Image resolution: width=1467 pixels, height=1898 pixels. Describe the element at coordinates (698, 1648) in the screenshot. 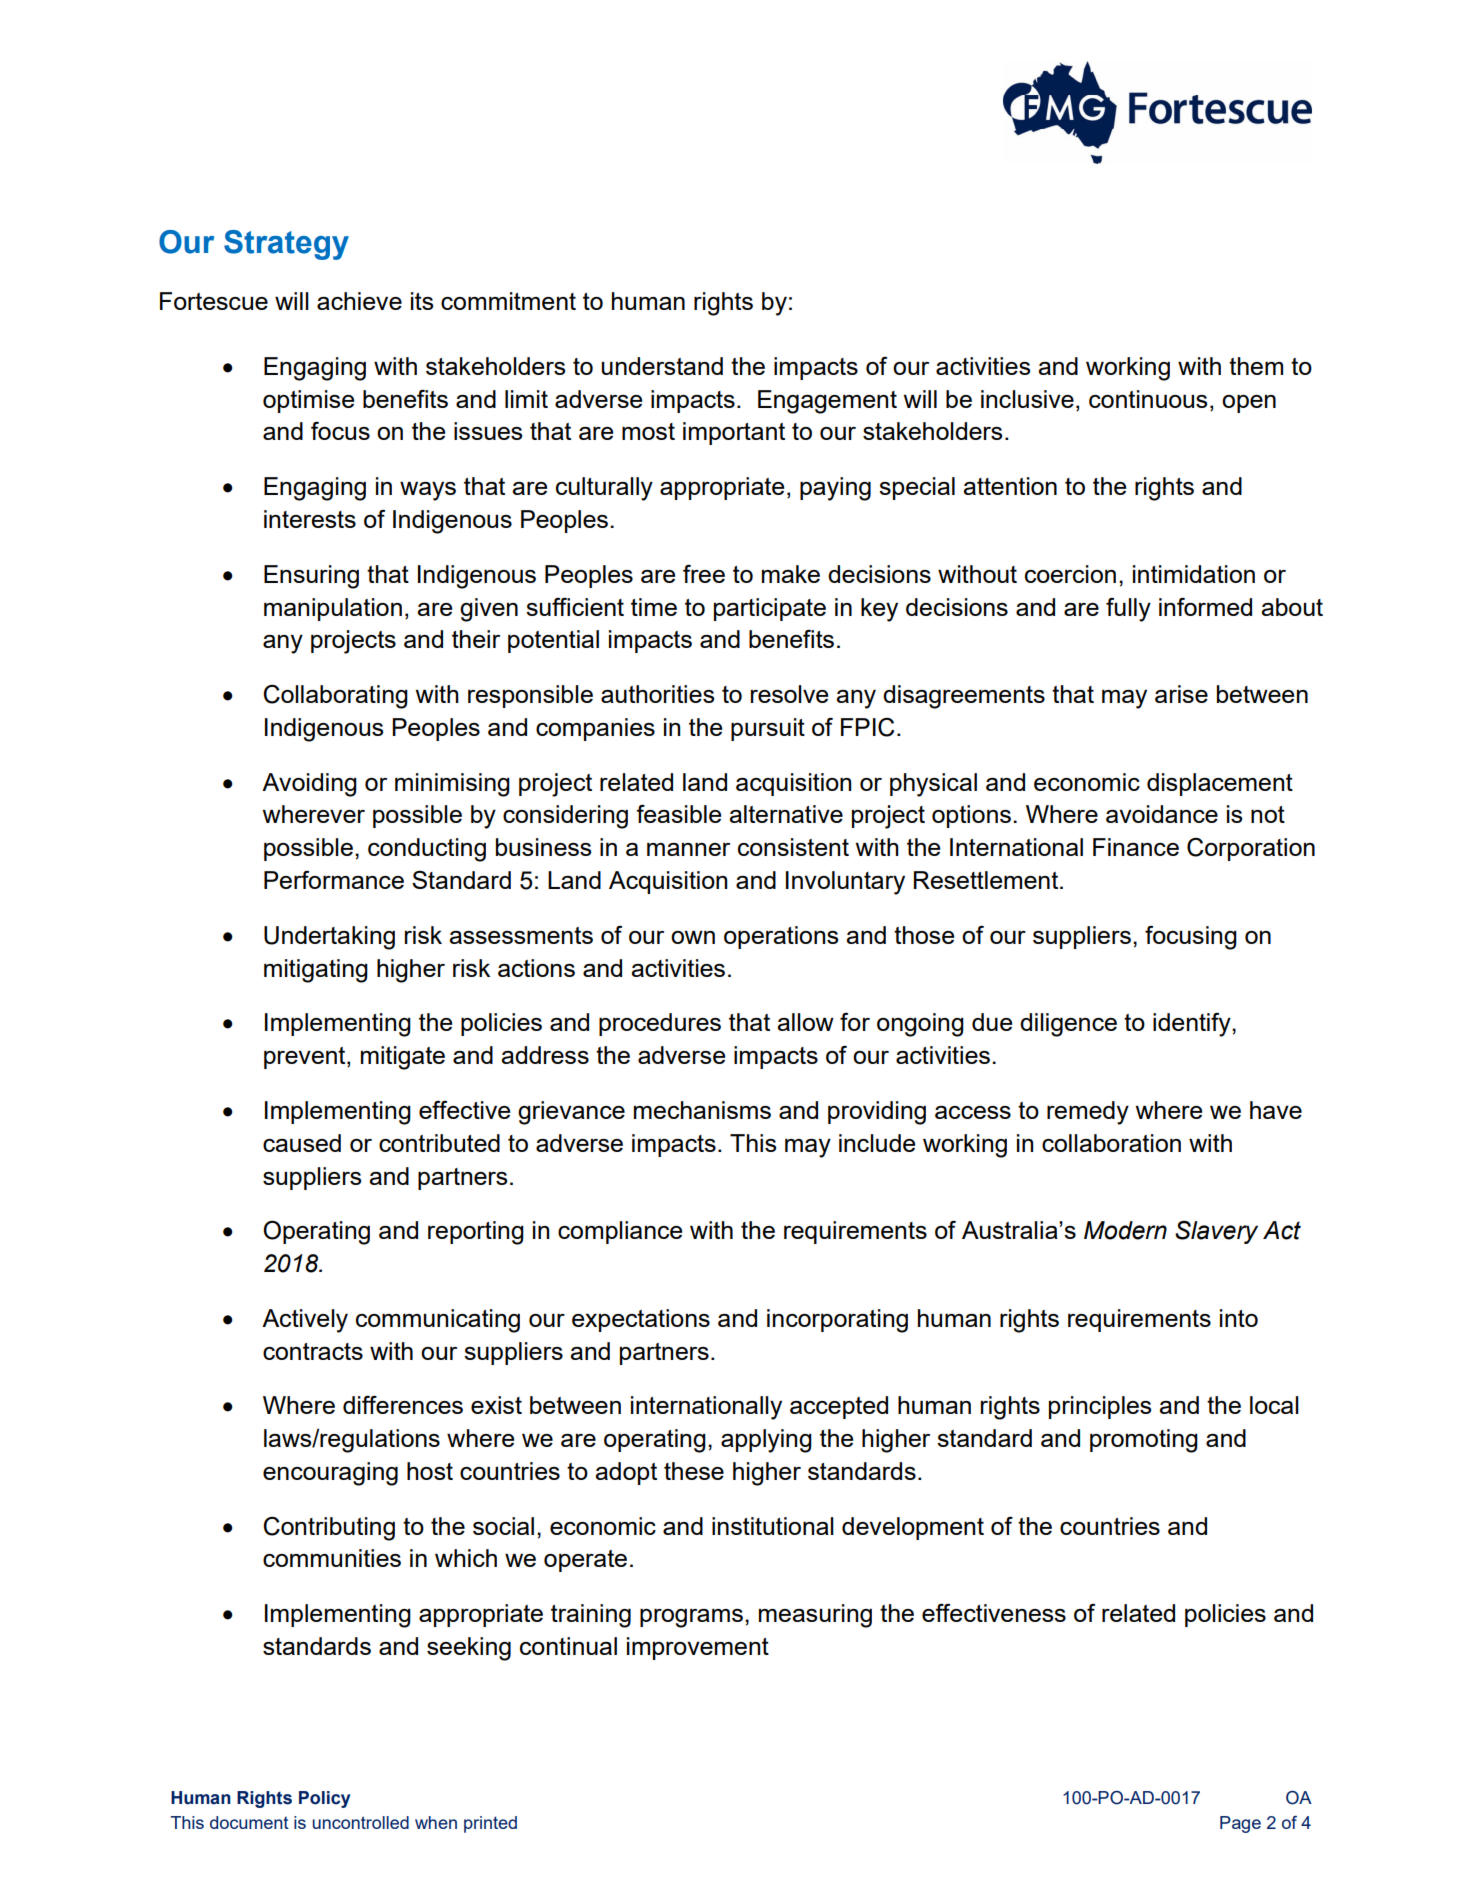

I see `improvement` at that location.
